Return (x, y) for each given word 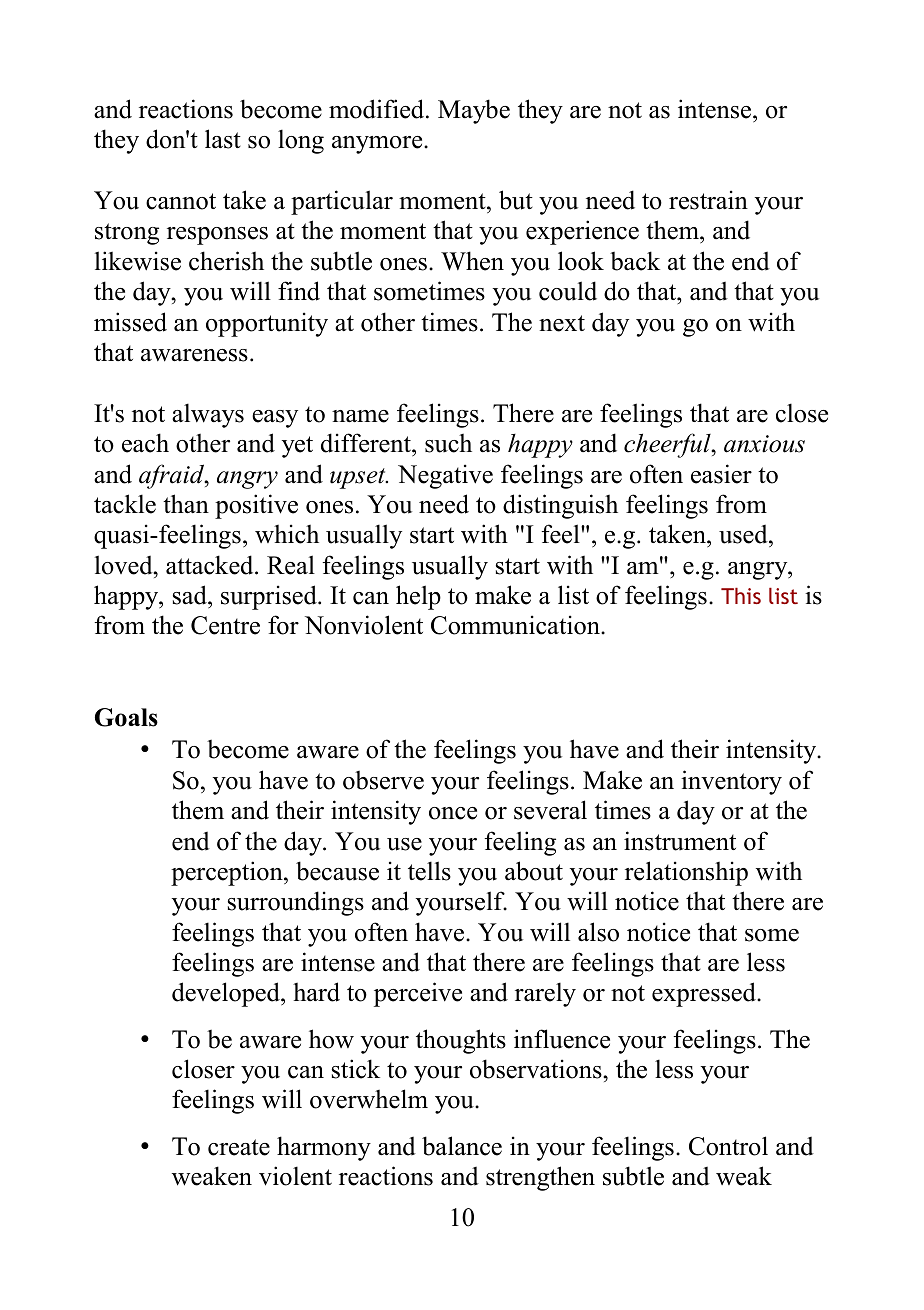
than (186, 504)
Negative (445, 476)
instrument (680, 841)
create (239, 1147)
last (223, 139)
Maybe (474, 111)
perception (228, 873)
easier (721, 474)
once (453, 813)
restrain (708, 200)
